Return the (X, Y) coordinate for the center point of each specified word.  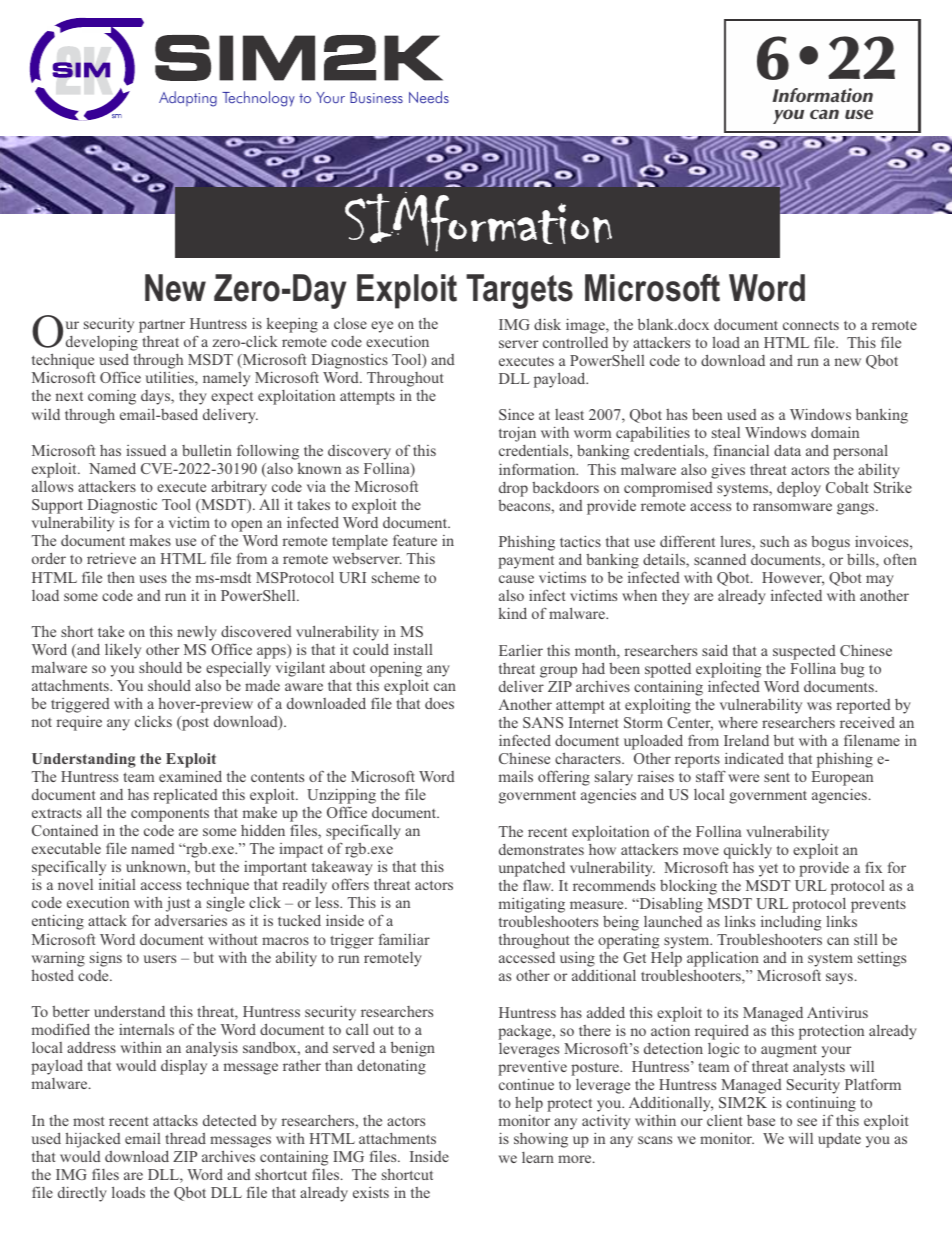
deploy (799, 489)
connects (811, 325)
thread (185, 1138)
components (170, 815)
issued (146, 450)
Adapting (188, 99)
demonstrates (541, 849)
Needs (429, 97)
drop (513, 489)
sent (777, 777)
